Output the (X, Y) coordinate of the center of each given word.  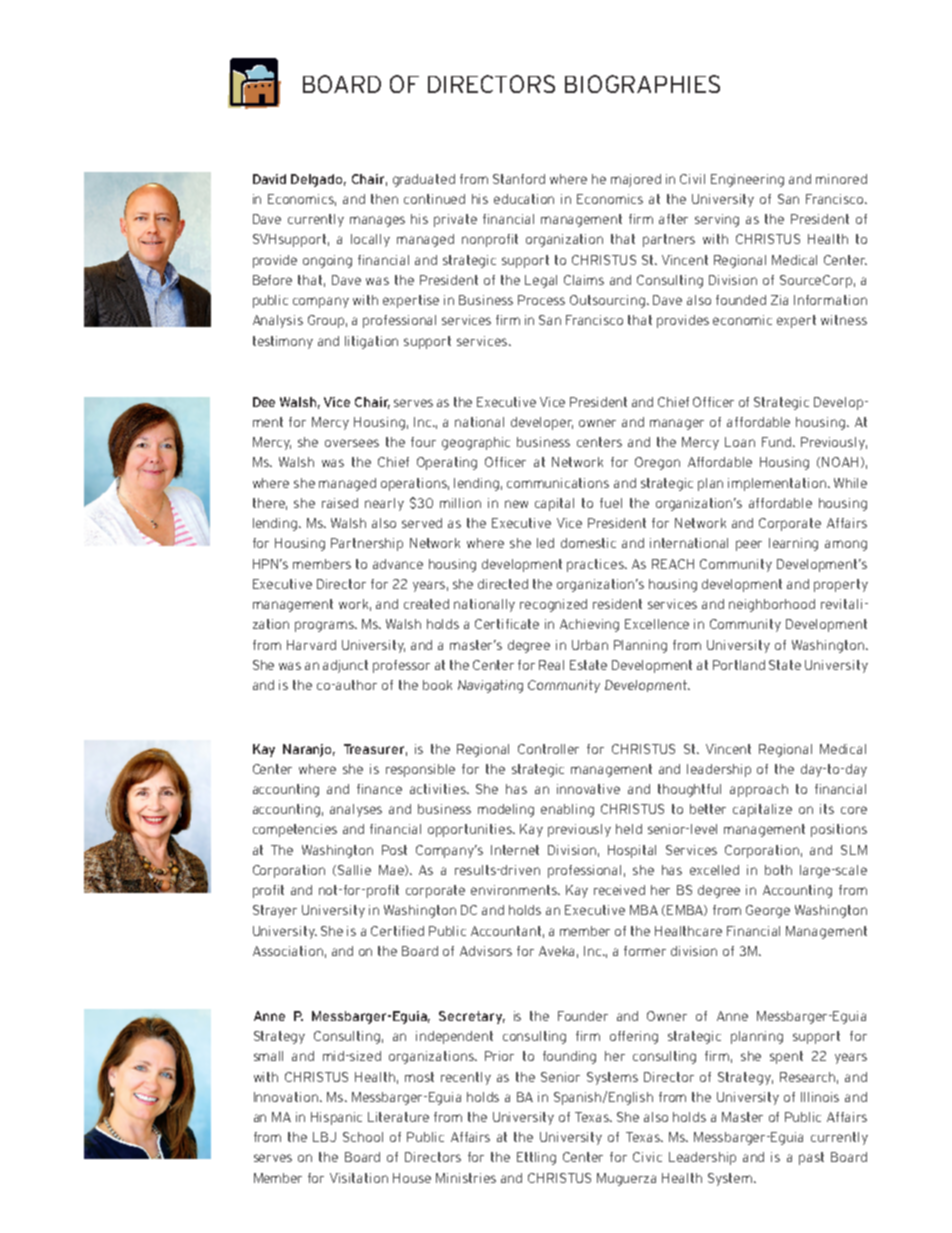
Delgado (318, 180)
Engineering (747, 180)
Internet (515, 850)
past (811, 1158)
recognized (553, 605)
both (778, 870)
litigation (371, 342)
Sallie (354, 870)
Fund (776, 442)
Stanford (519, 179)
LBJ (324, 1137)
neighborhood (772, 605)
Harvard (311, 645)
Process (541, 300)
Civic (647, 1157)
